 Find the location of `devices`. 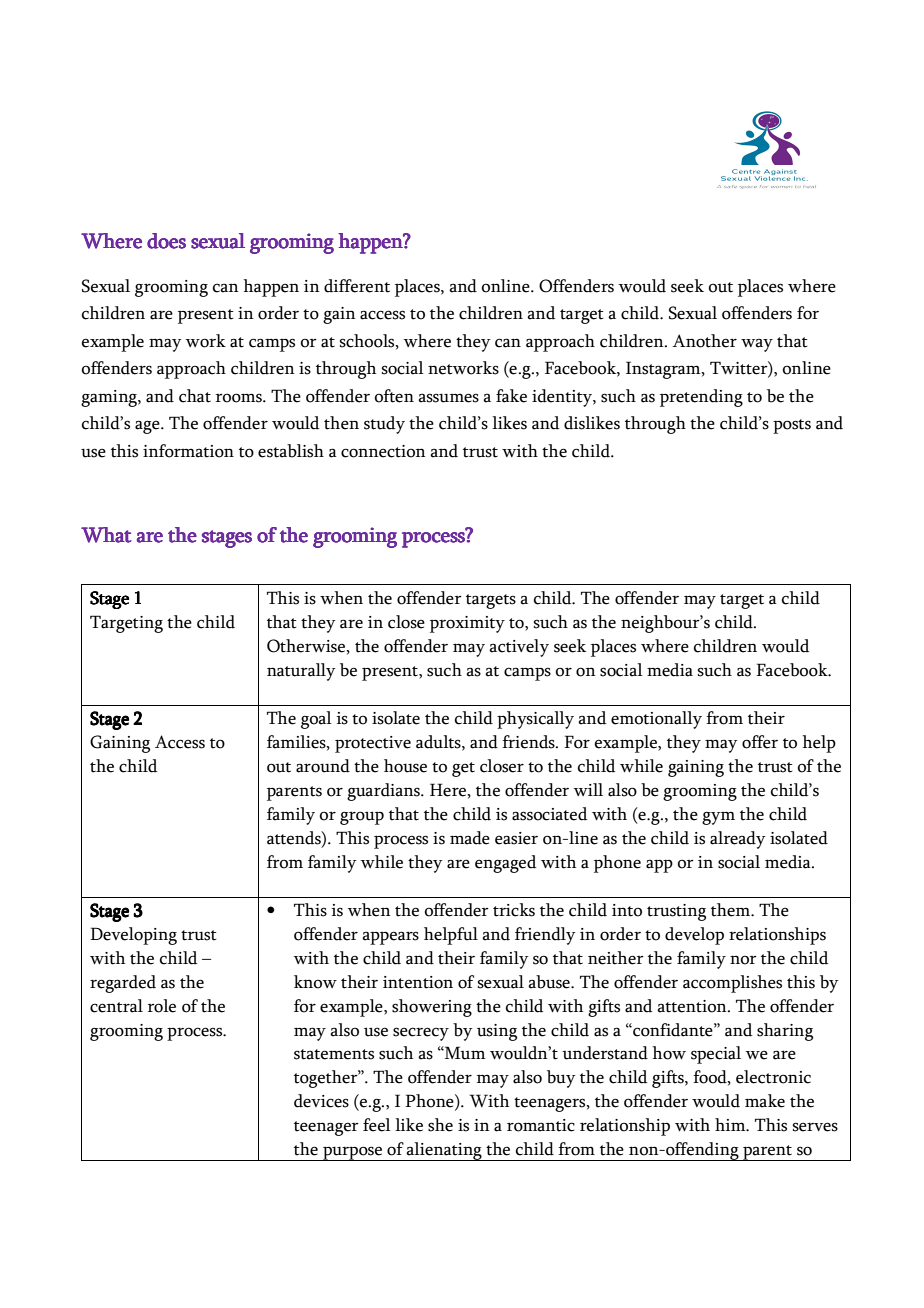

devices is located at coordinates (321, 1101).
